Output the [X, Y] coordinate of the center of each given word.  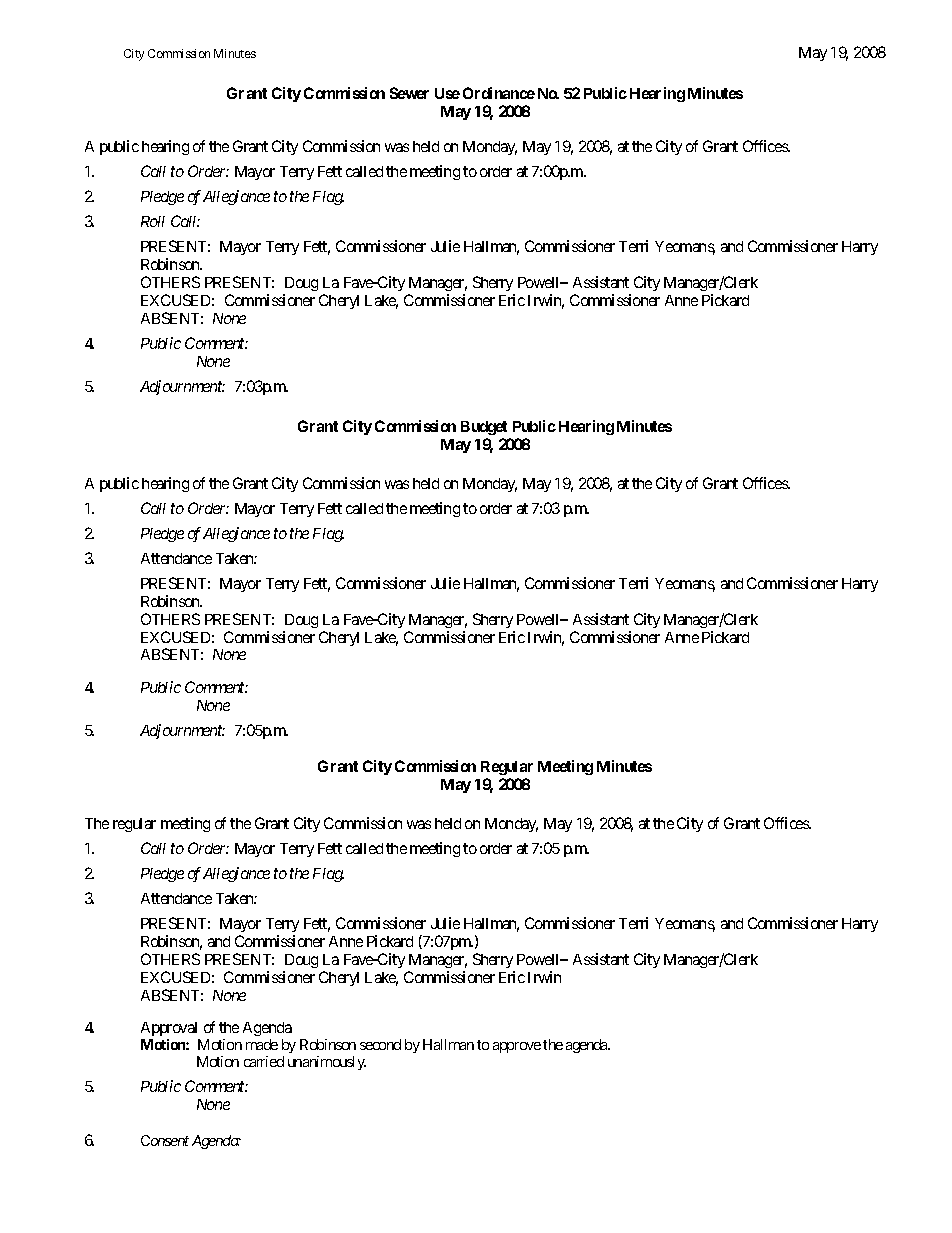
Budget [484, 428]
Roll [153, 221]
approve [517, 1047]
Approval [169, 1029]
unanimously [327, 1063]
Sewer [409, 93]
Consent [165, 1140]
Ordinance [499, 93]
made [262, 1044]
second [380, 1044]
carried [264, 1061]
